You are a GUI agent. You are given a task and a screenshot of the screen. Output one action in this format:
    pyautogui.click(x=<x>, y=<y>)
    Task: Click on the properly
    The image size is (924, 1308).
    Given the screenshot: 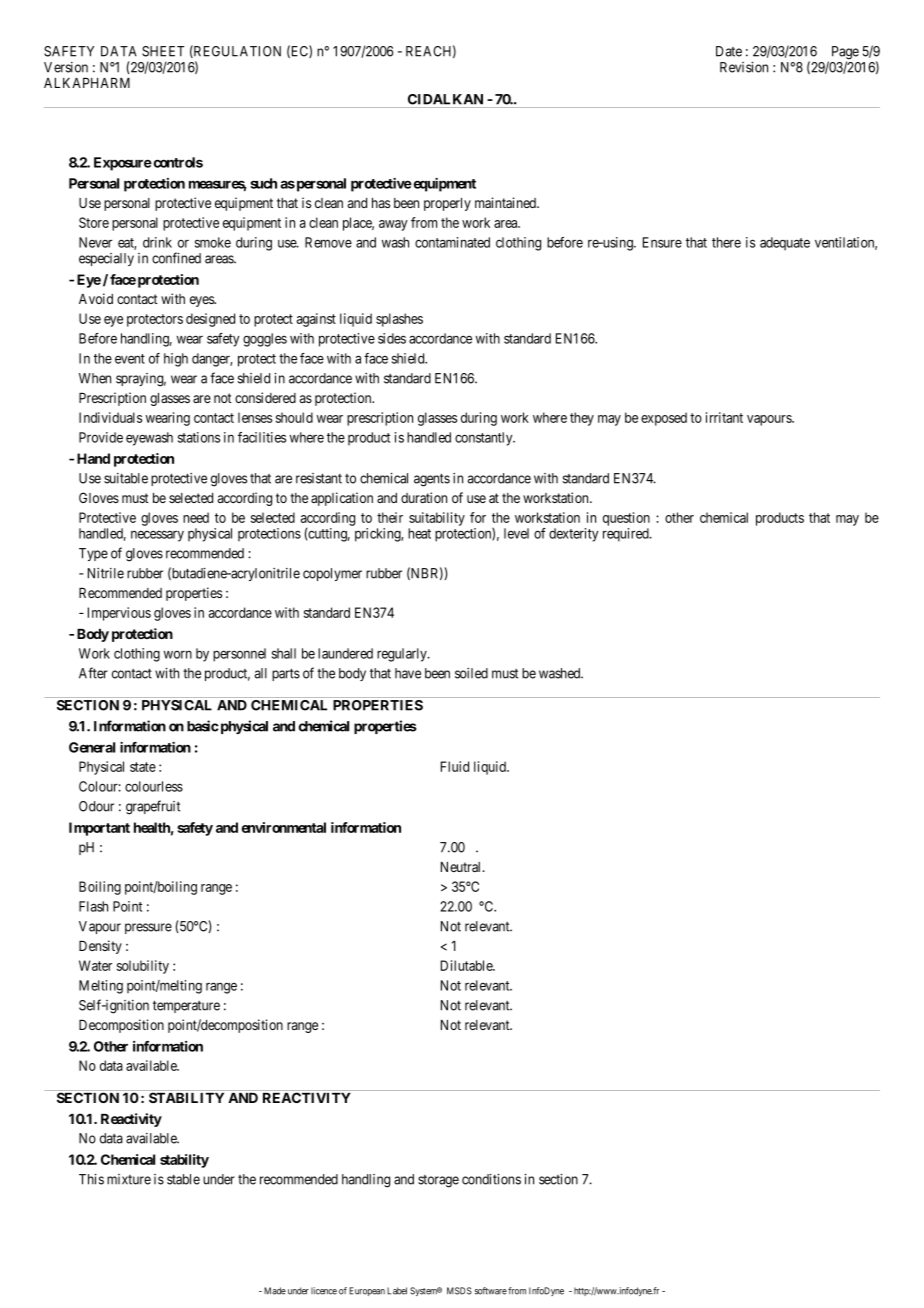 What is the action you would take?
    pyautogui.click(x=447, y=204)
